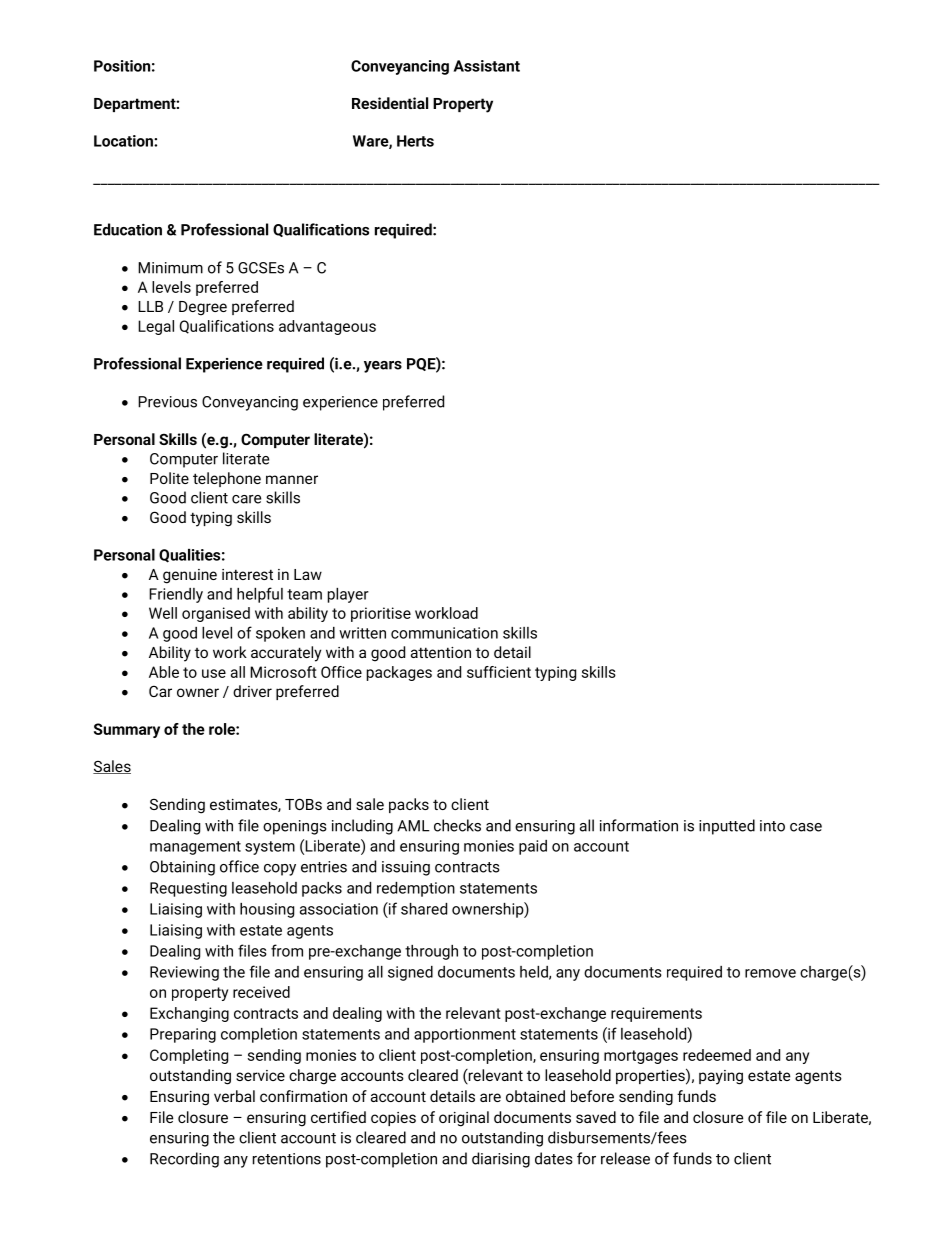 This screenshot has height=1233, width=952. Describe the element at coordinates (727, 827) in the screenshot. I see `inputted` at that location.
